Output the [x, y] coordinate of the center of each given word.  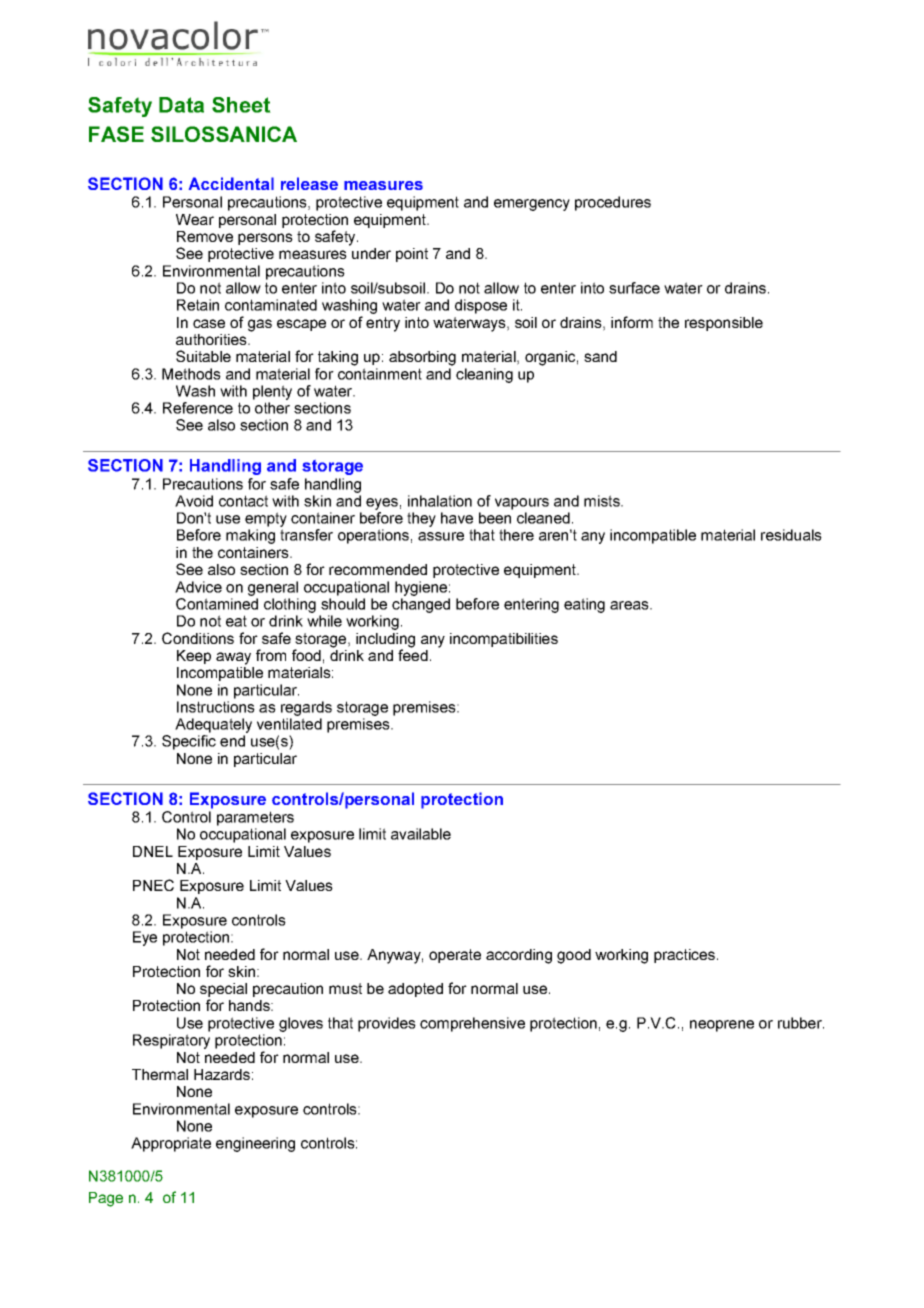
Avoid [194, 501]
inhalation [440, 501]
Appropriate [171, 1144]
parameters [255, 818]
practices [686, 956]
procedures [613, 203]
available [421, 834]
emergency [532, 205]
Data [181, 105]
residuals [791, 535]
